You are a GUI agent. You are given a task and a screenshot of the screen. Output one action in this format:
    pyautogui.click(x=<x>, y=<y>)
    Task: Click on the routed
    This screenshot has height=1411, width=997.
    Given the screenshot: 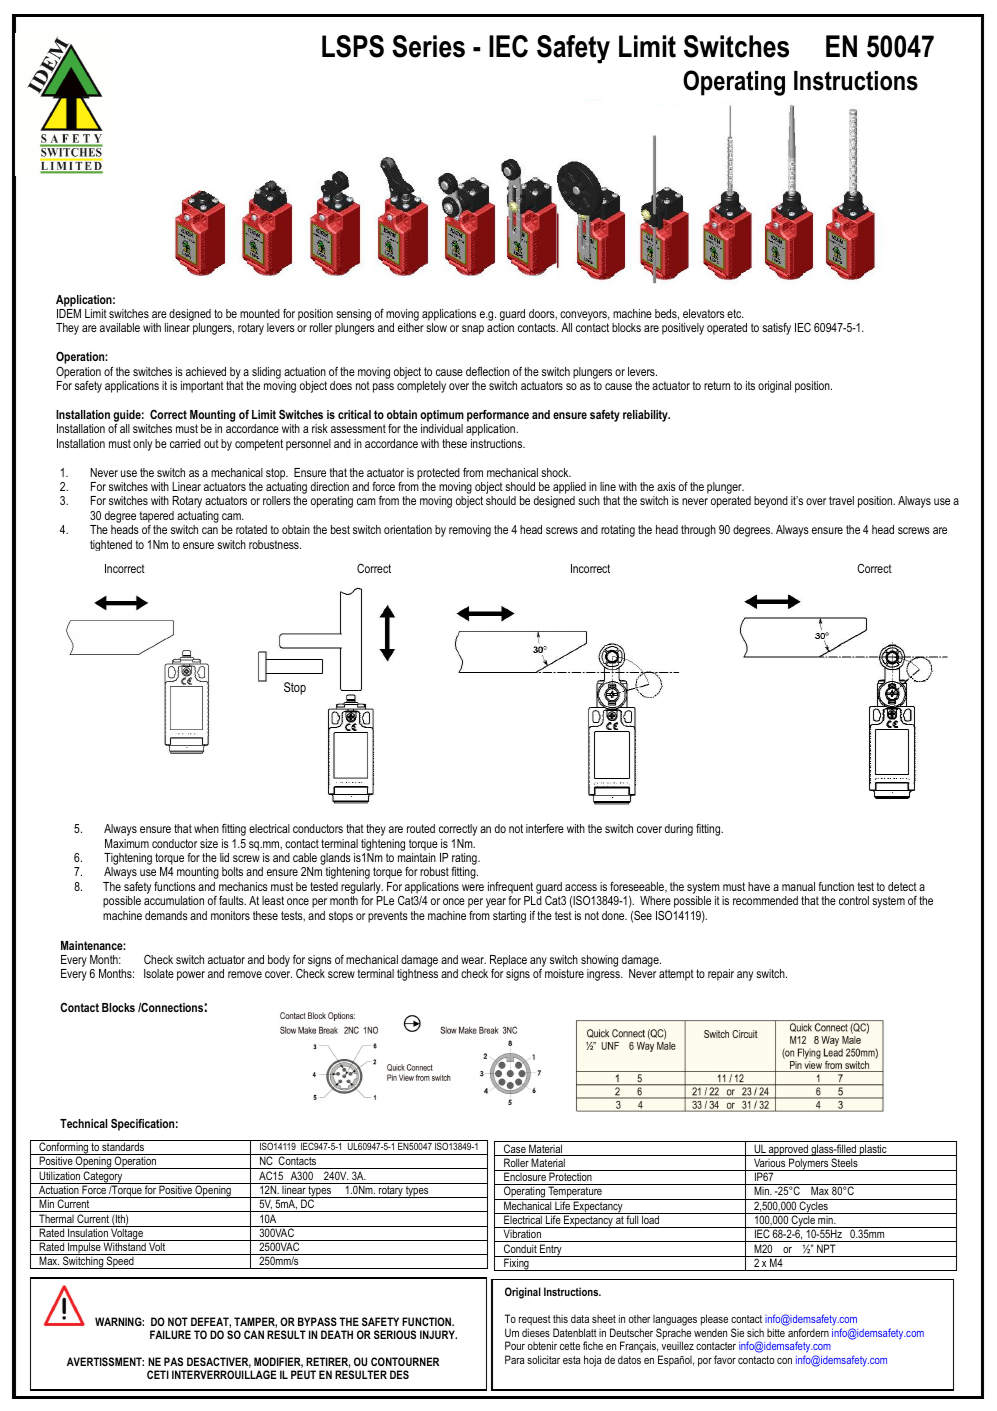 What is the action you would take?
    pyautogui.click(x=421, y=828)
